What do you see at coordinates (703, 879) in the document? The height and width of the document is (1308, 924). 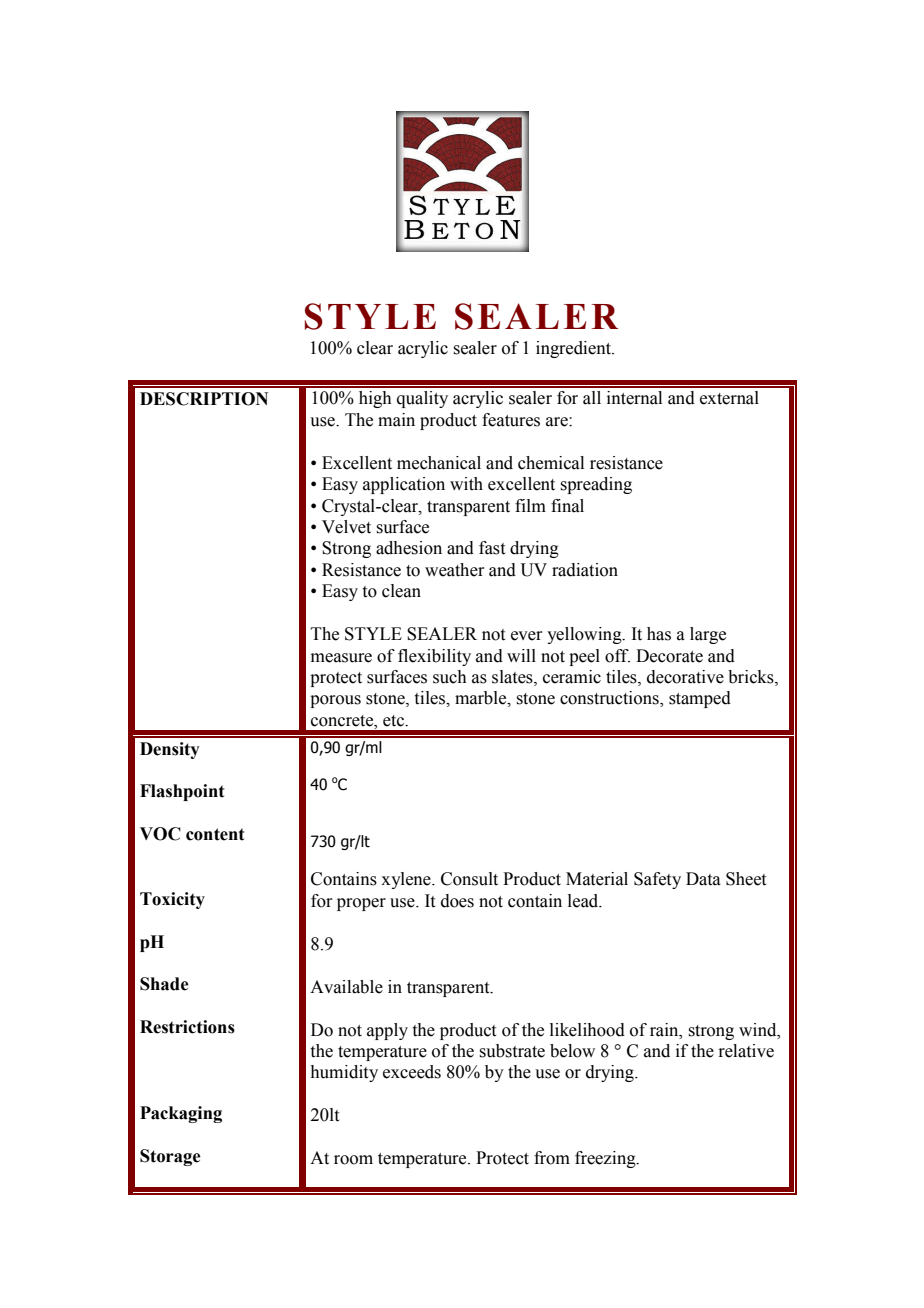 I see `Data` at bounding box center [703, 879].
